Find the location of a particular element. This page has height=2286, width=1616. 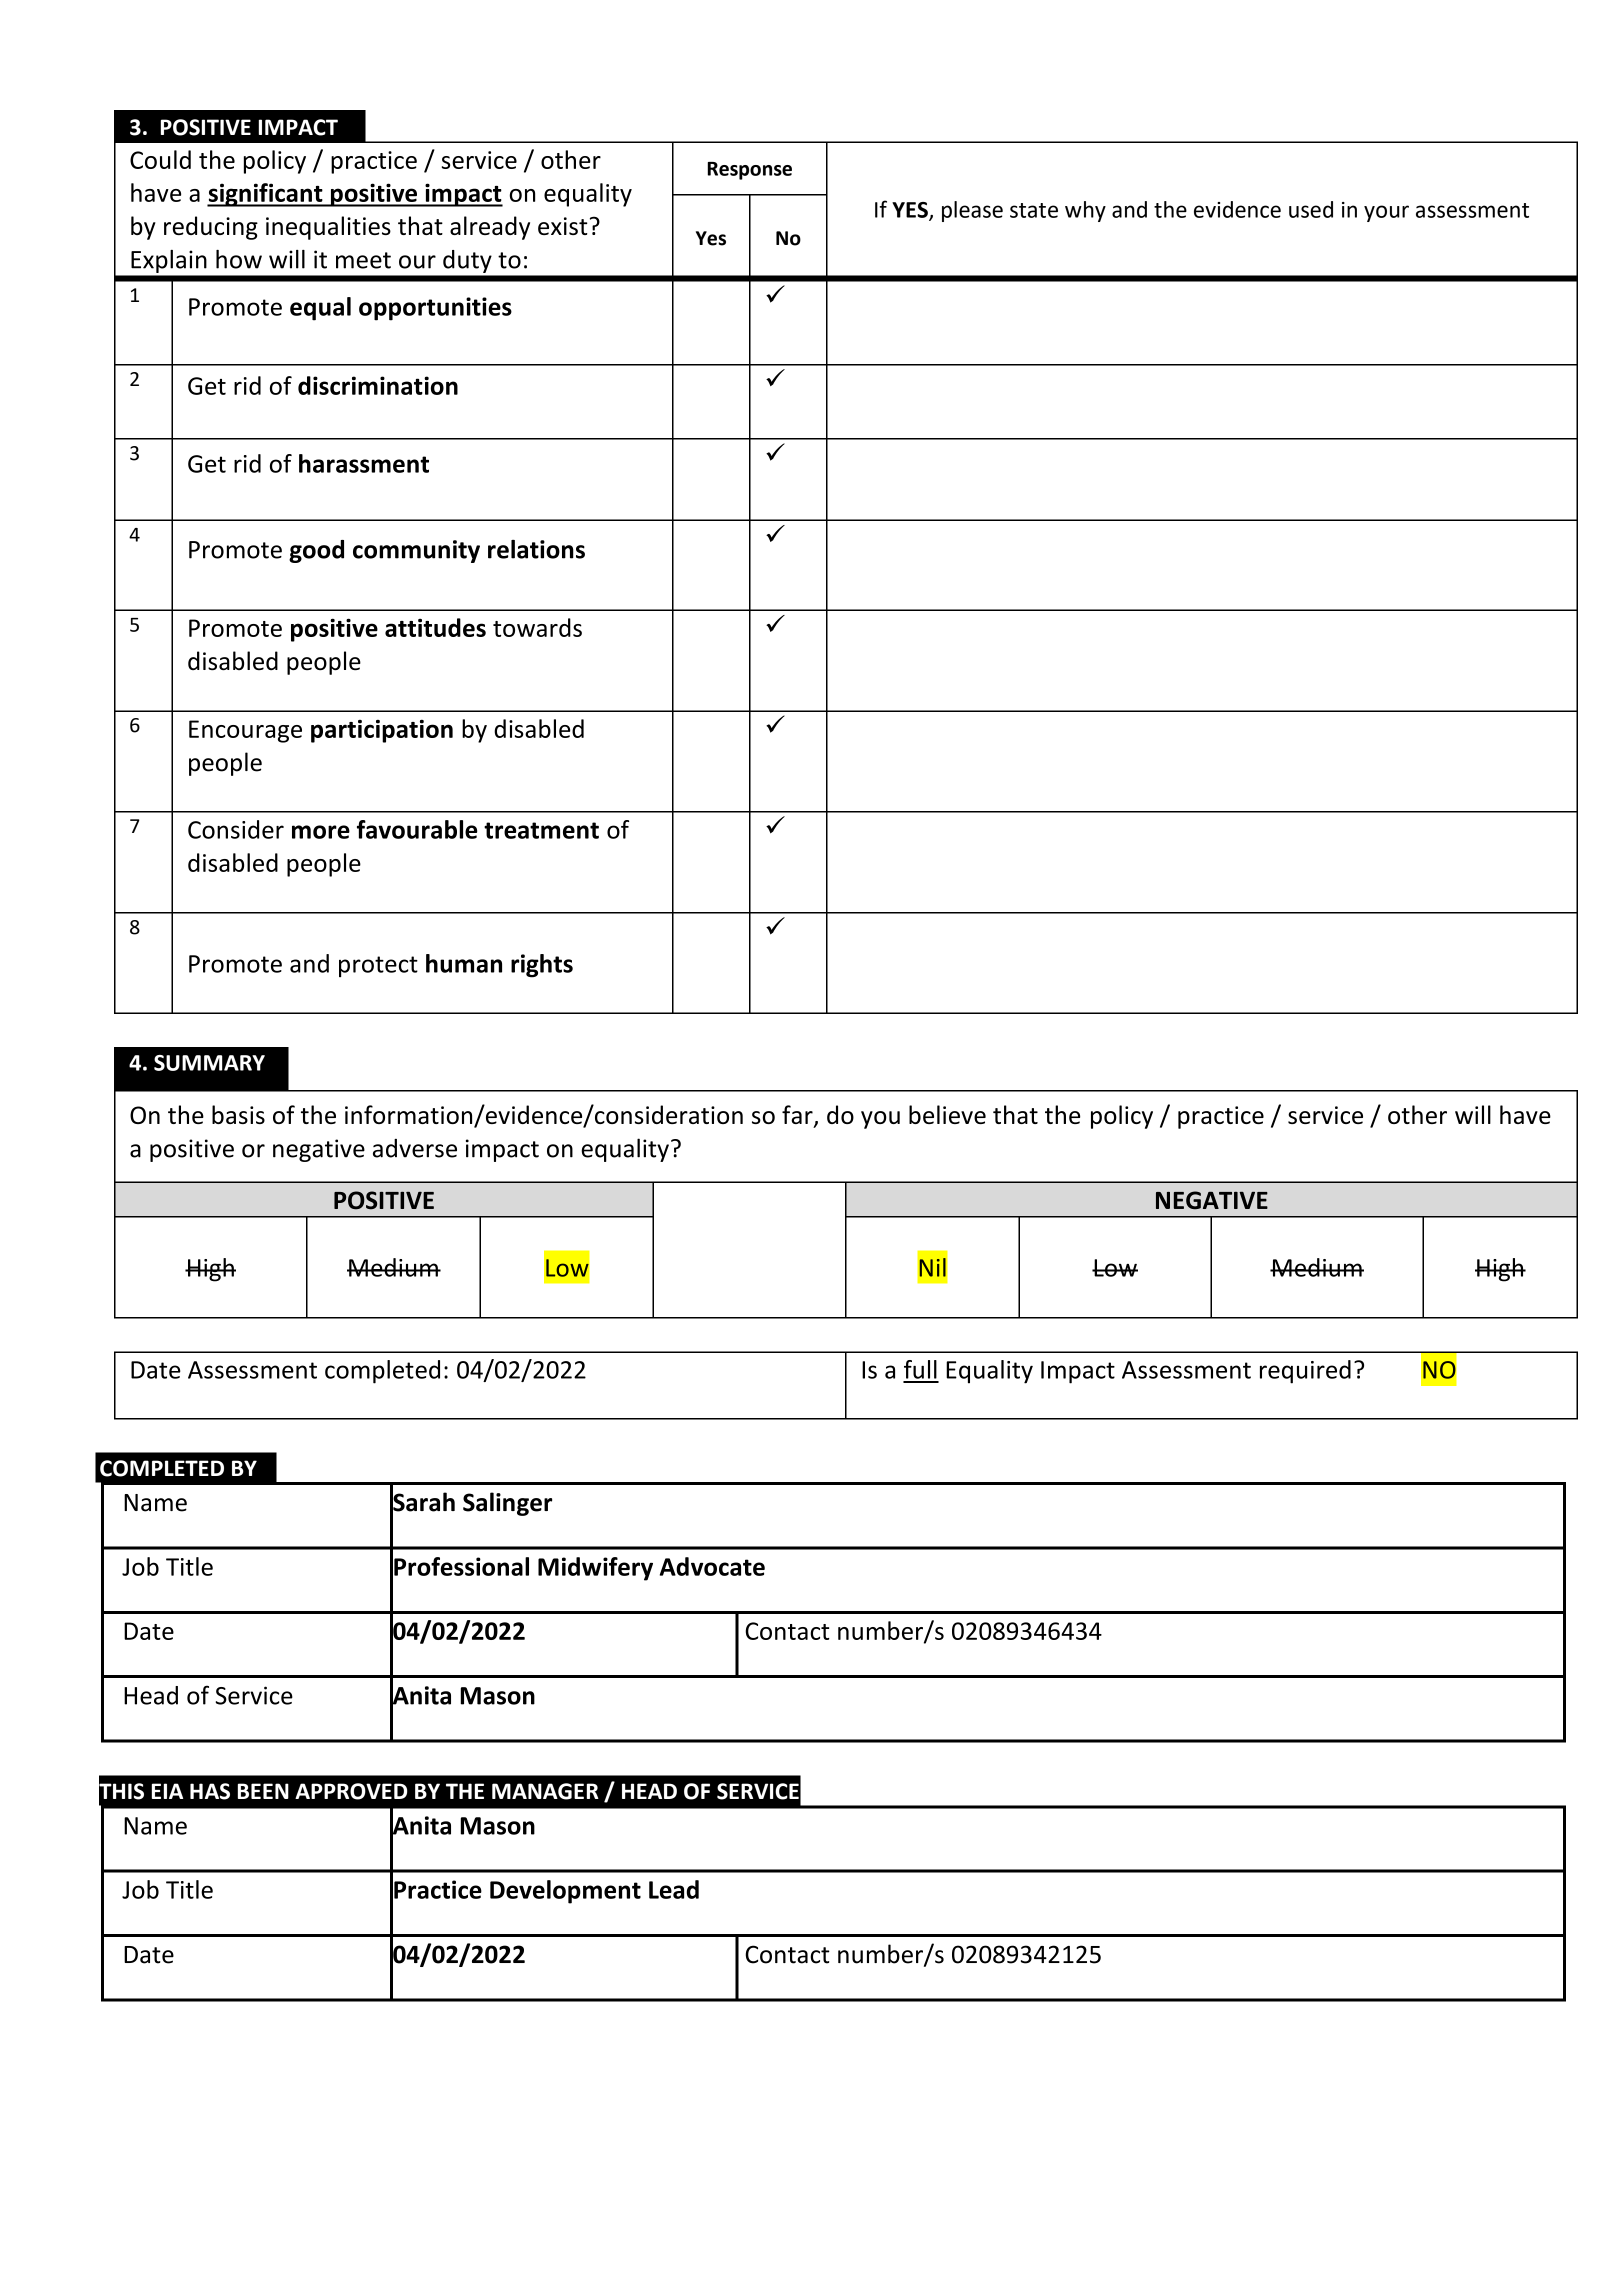

treatment is located at coordinates (541, 830).
